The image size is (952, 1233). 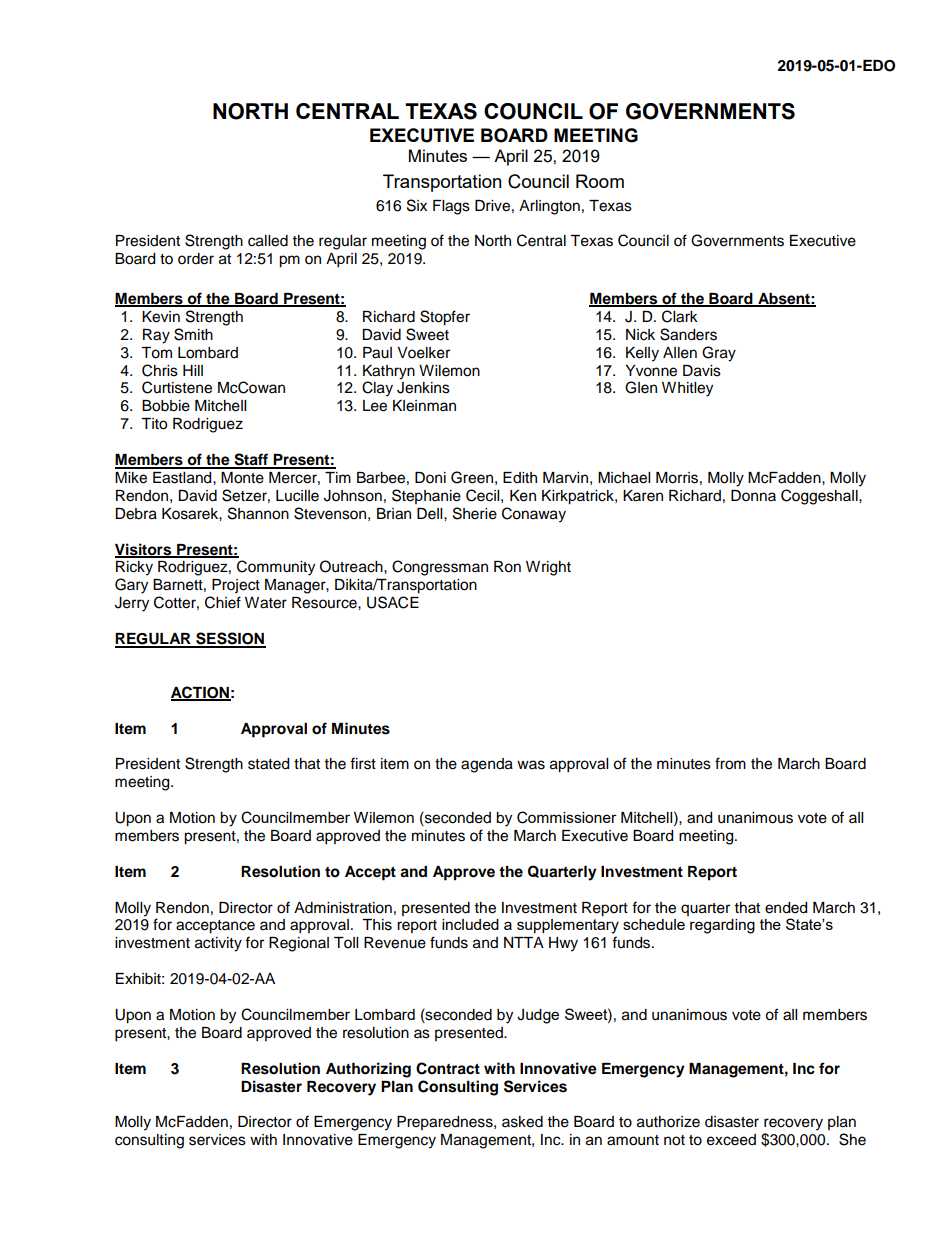 What do you see at coordinates (193, 370) in the image?
I see `Hill` at bounding box center [193, 370].
